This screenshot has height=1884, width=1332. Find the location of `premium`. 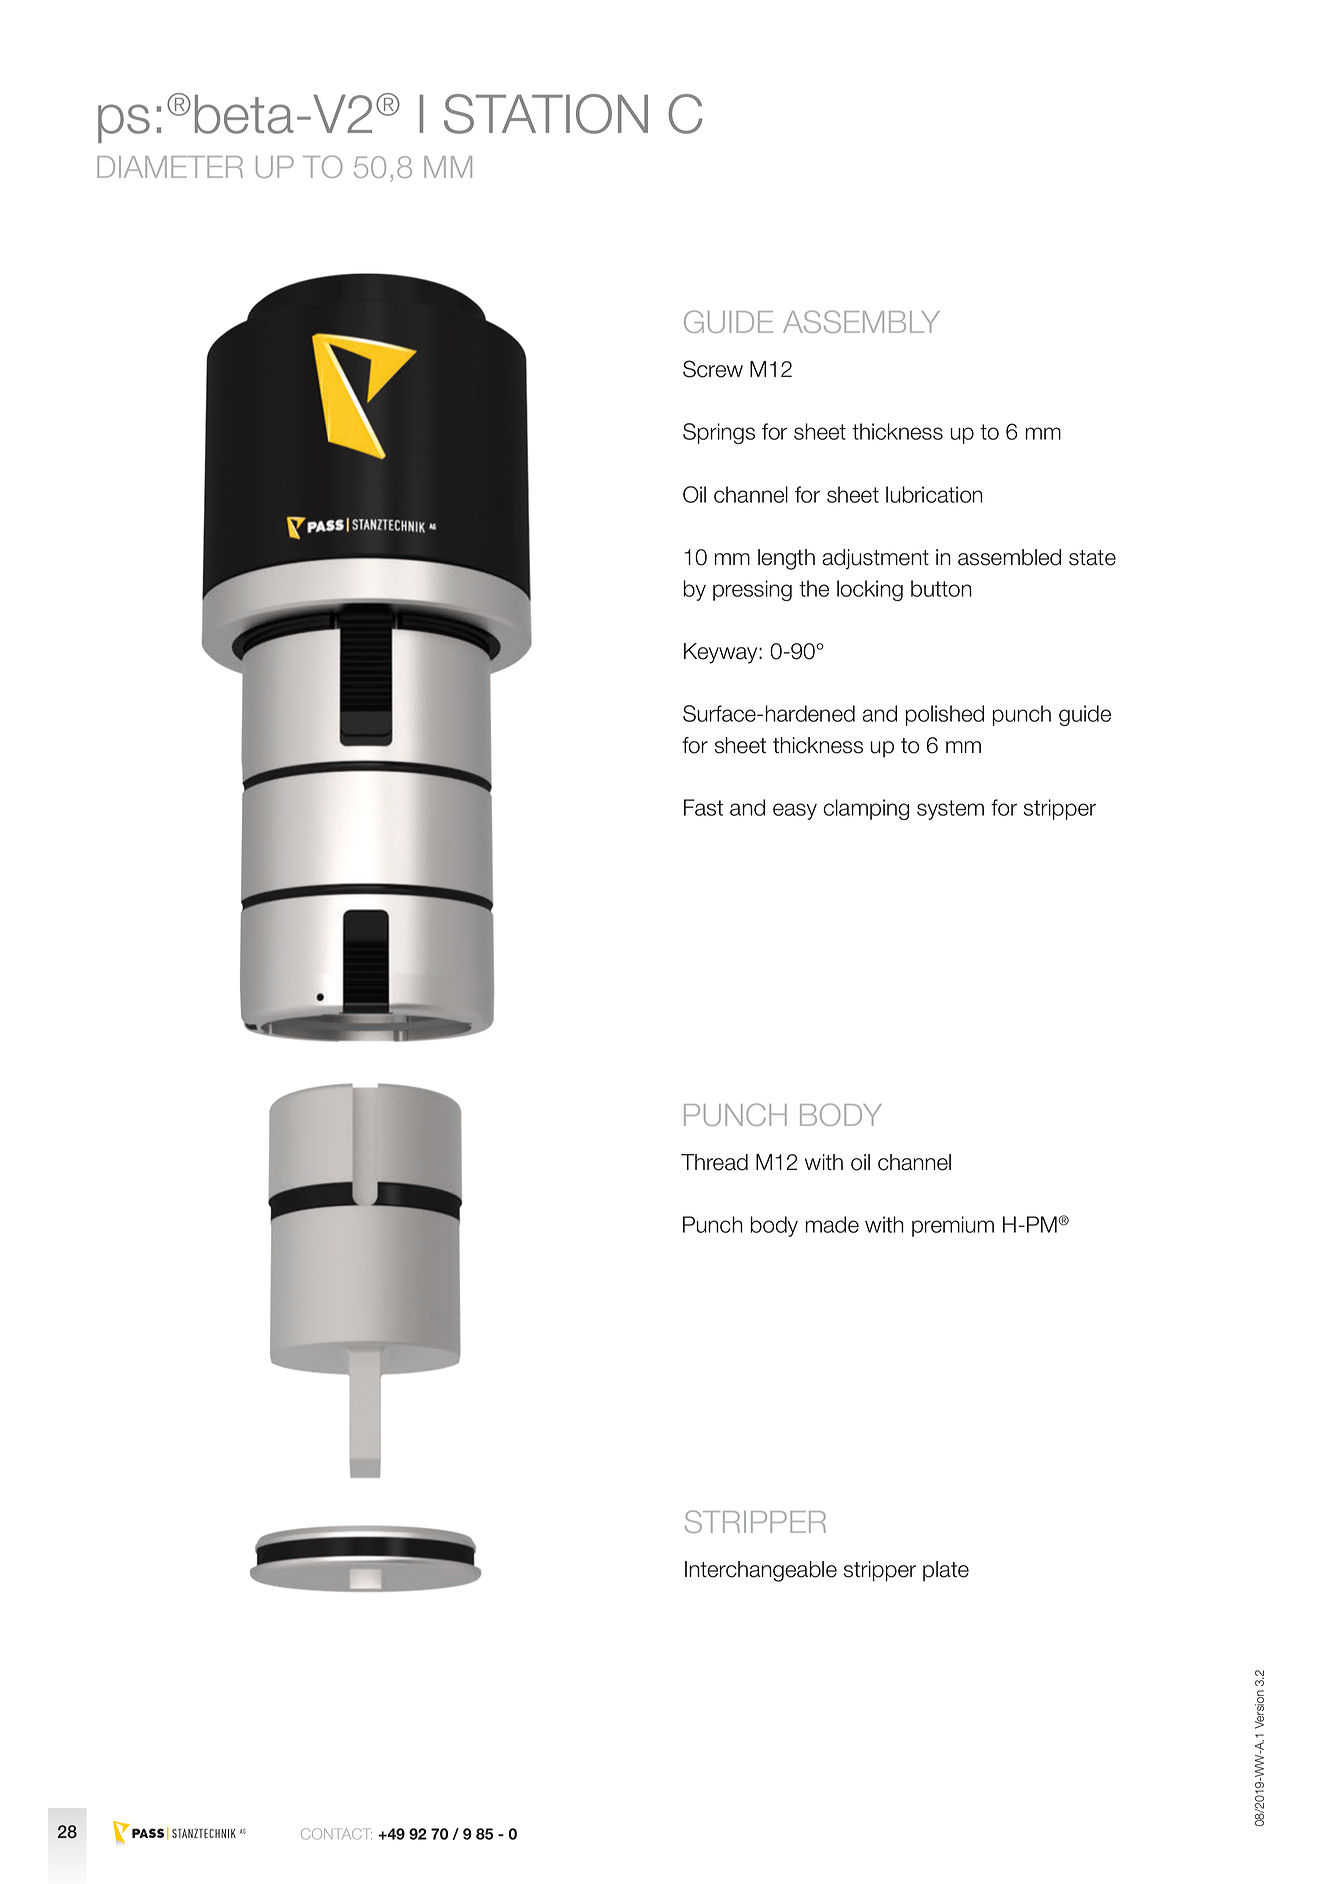

premium is located at coordinates (953, 1226).
